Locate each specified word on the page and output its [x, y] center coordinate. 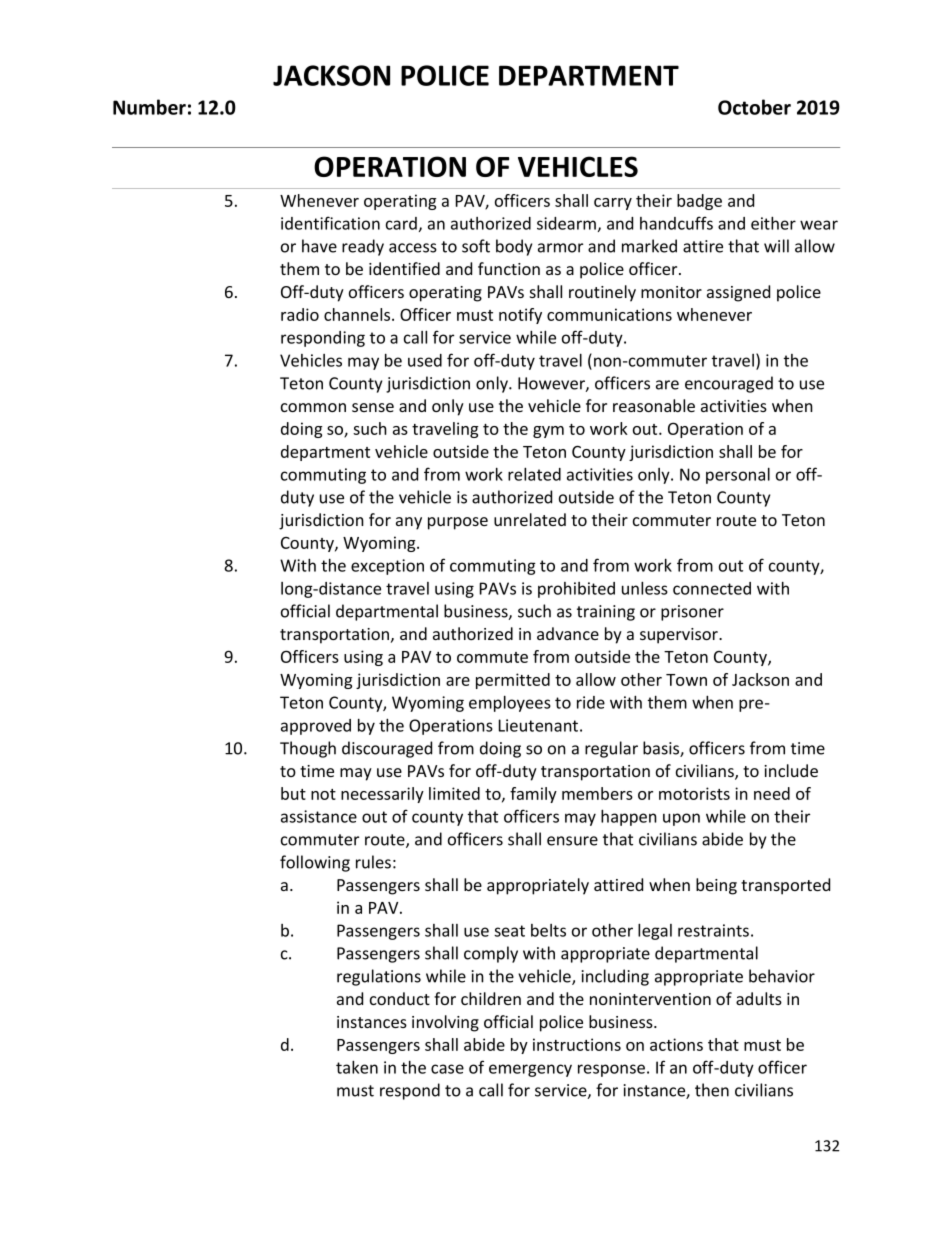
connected [712, 588]
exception [387, 567]
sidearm [566, 223]
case [447, 1069]
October [754, 107]
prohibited [576, 590]
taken [357, 1067]
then [712, 1090]
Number [149, 107]
